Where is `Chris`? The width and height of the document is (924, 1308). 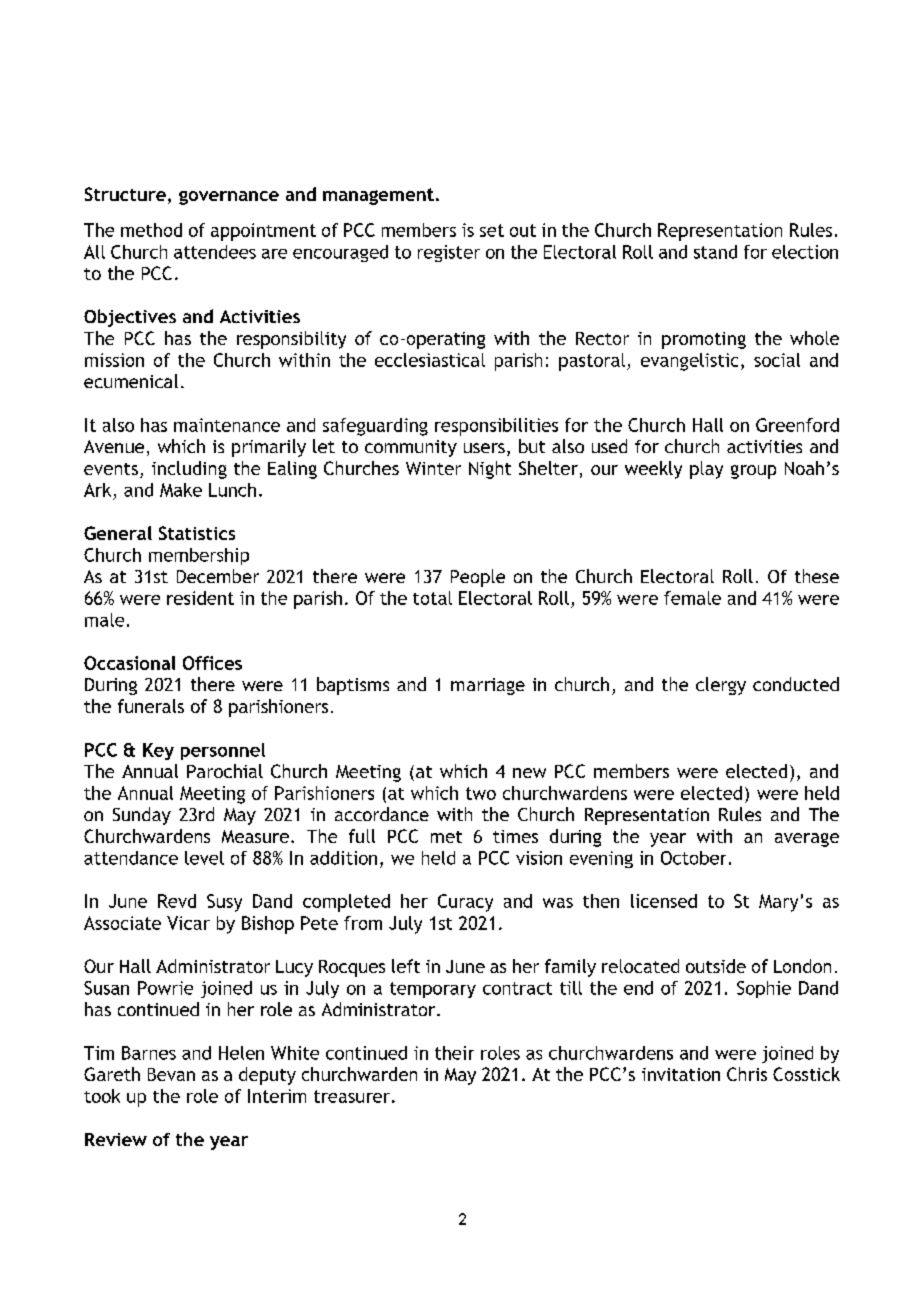
Chris is located at coordinates (747, 1074).
